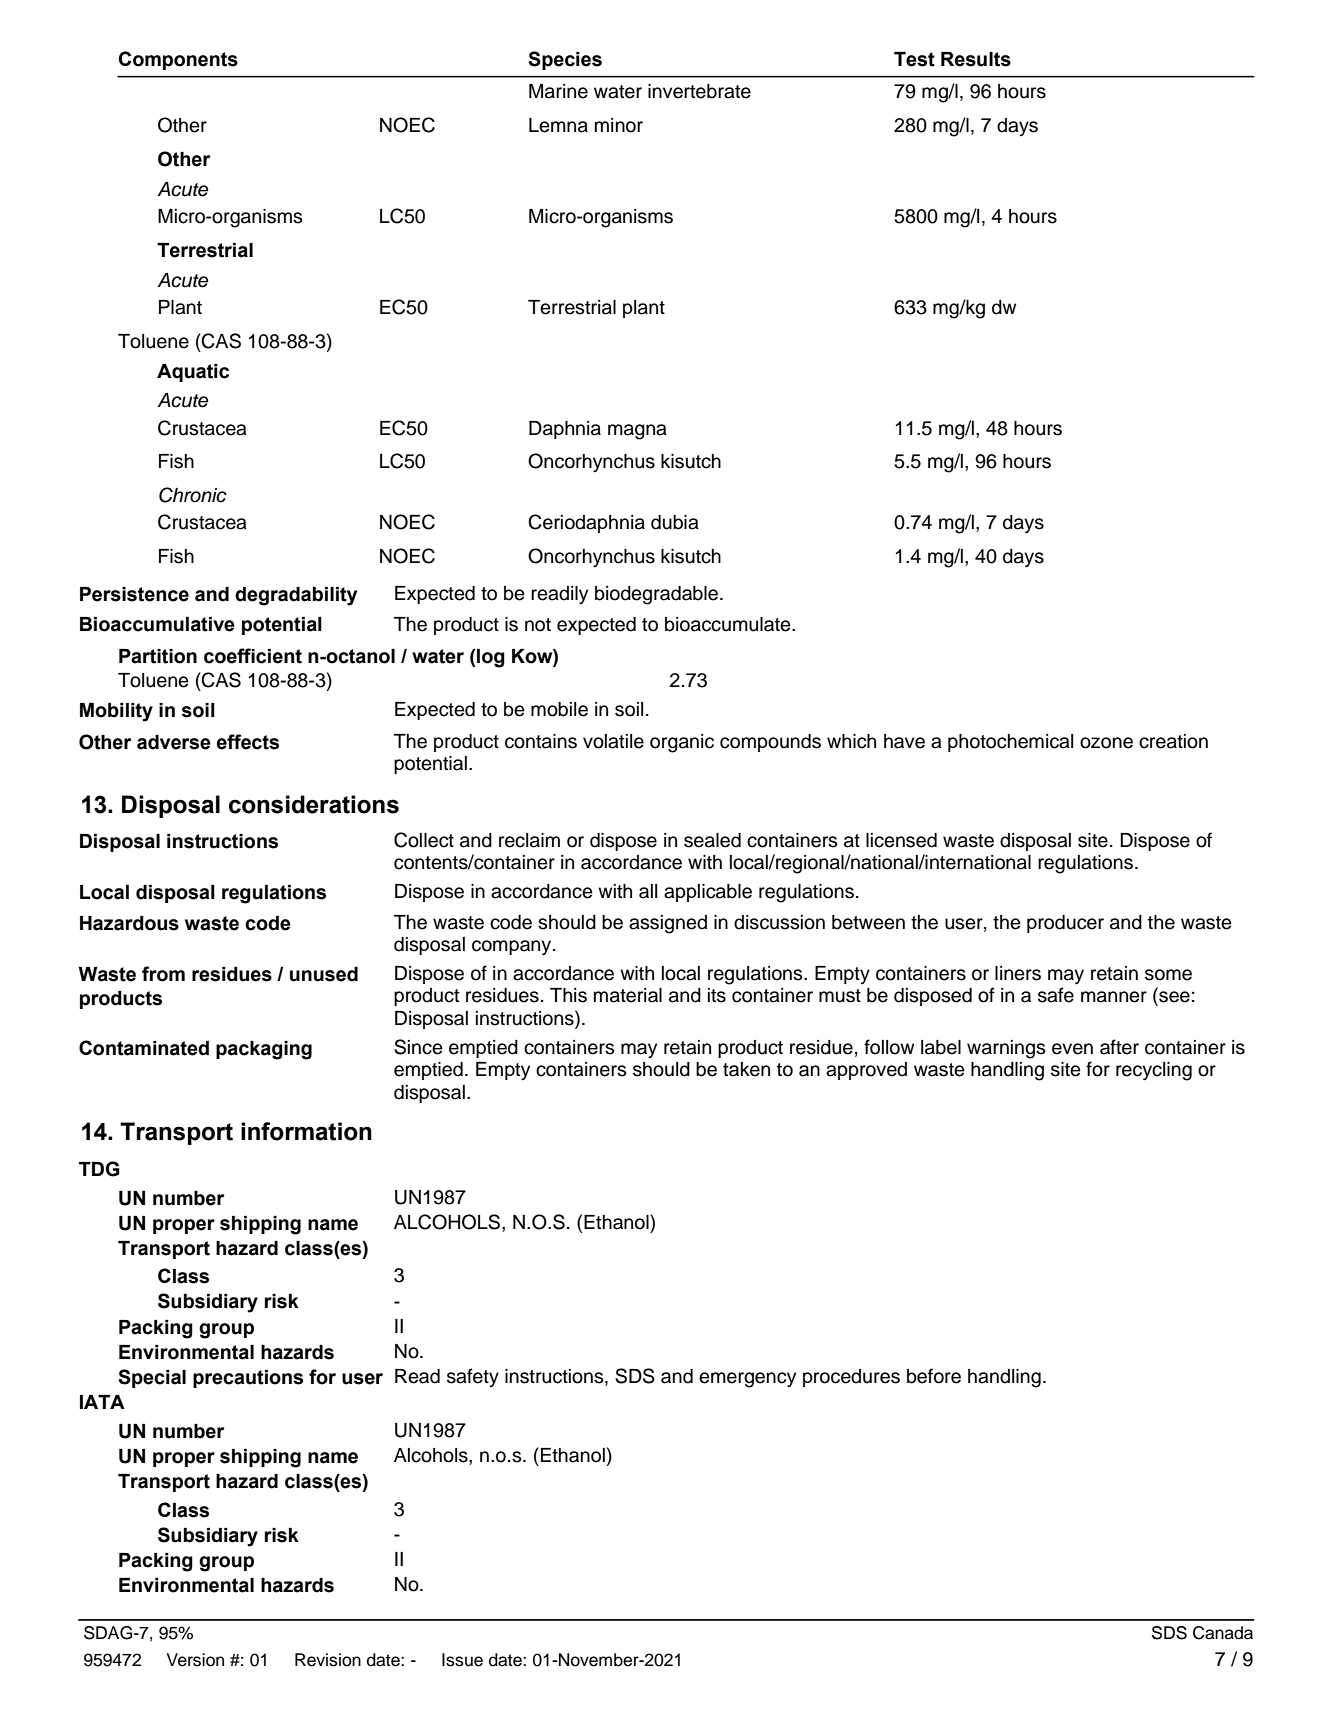  I want to click on emergency, so click(747, 1380).
